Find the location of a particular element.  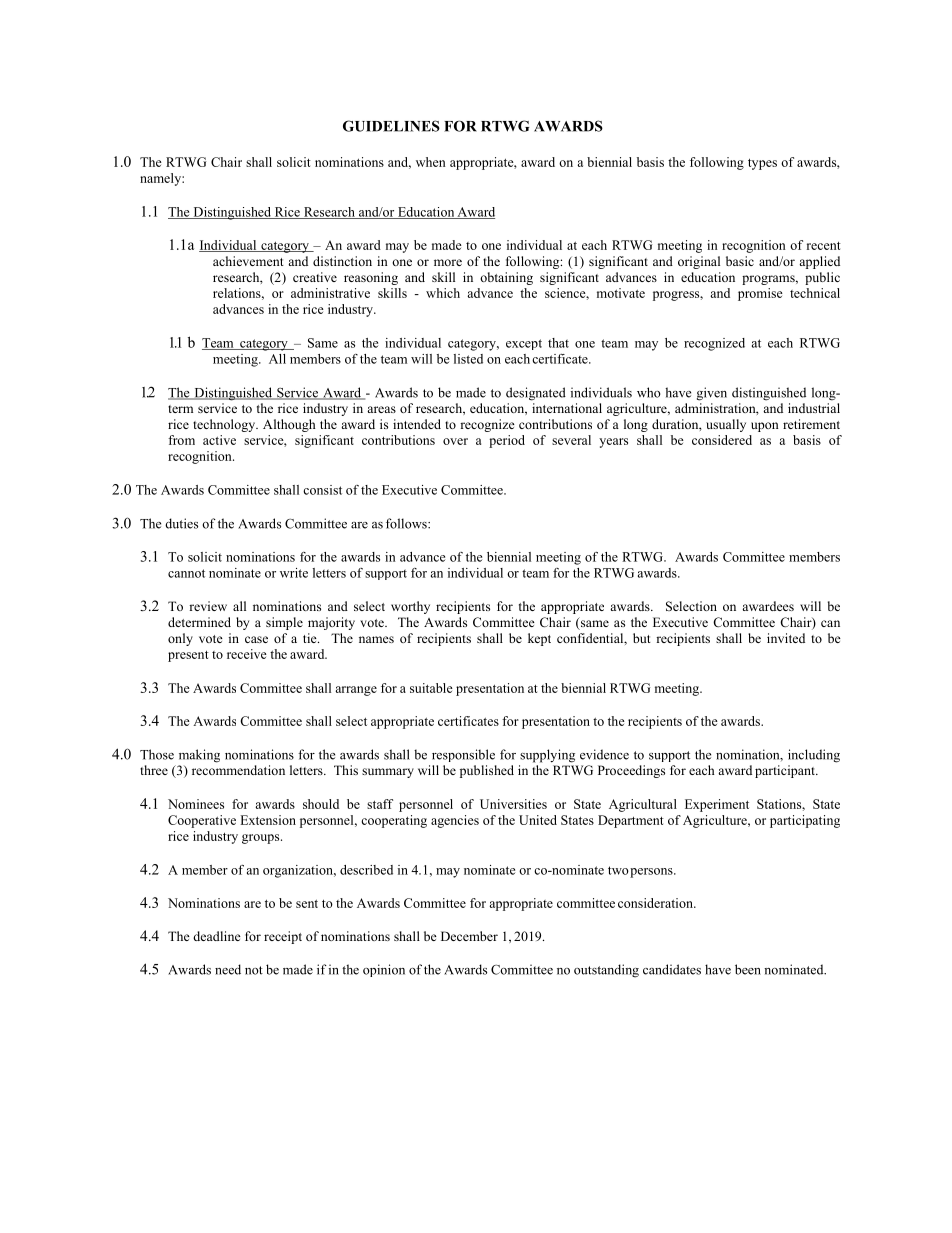

follows is located at coordinates (407, 523).
